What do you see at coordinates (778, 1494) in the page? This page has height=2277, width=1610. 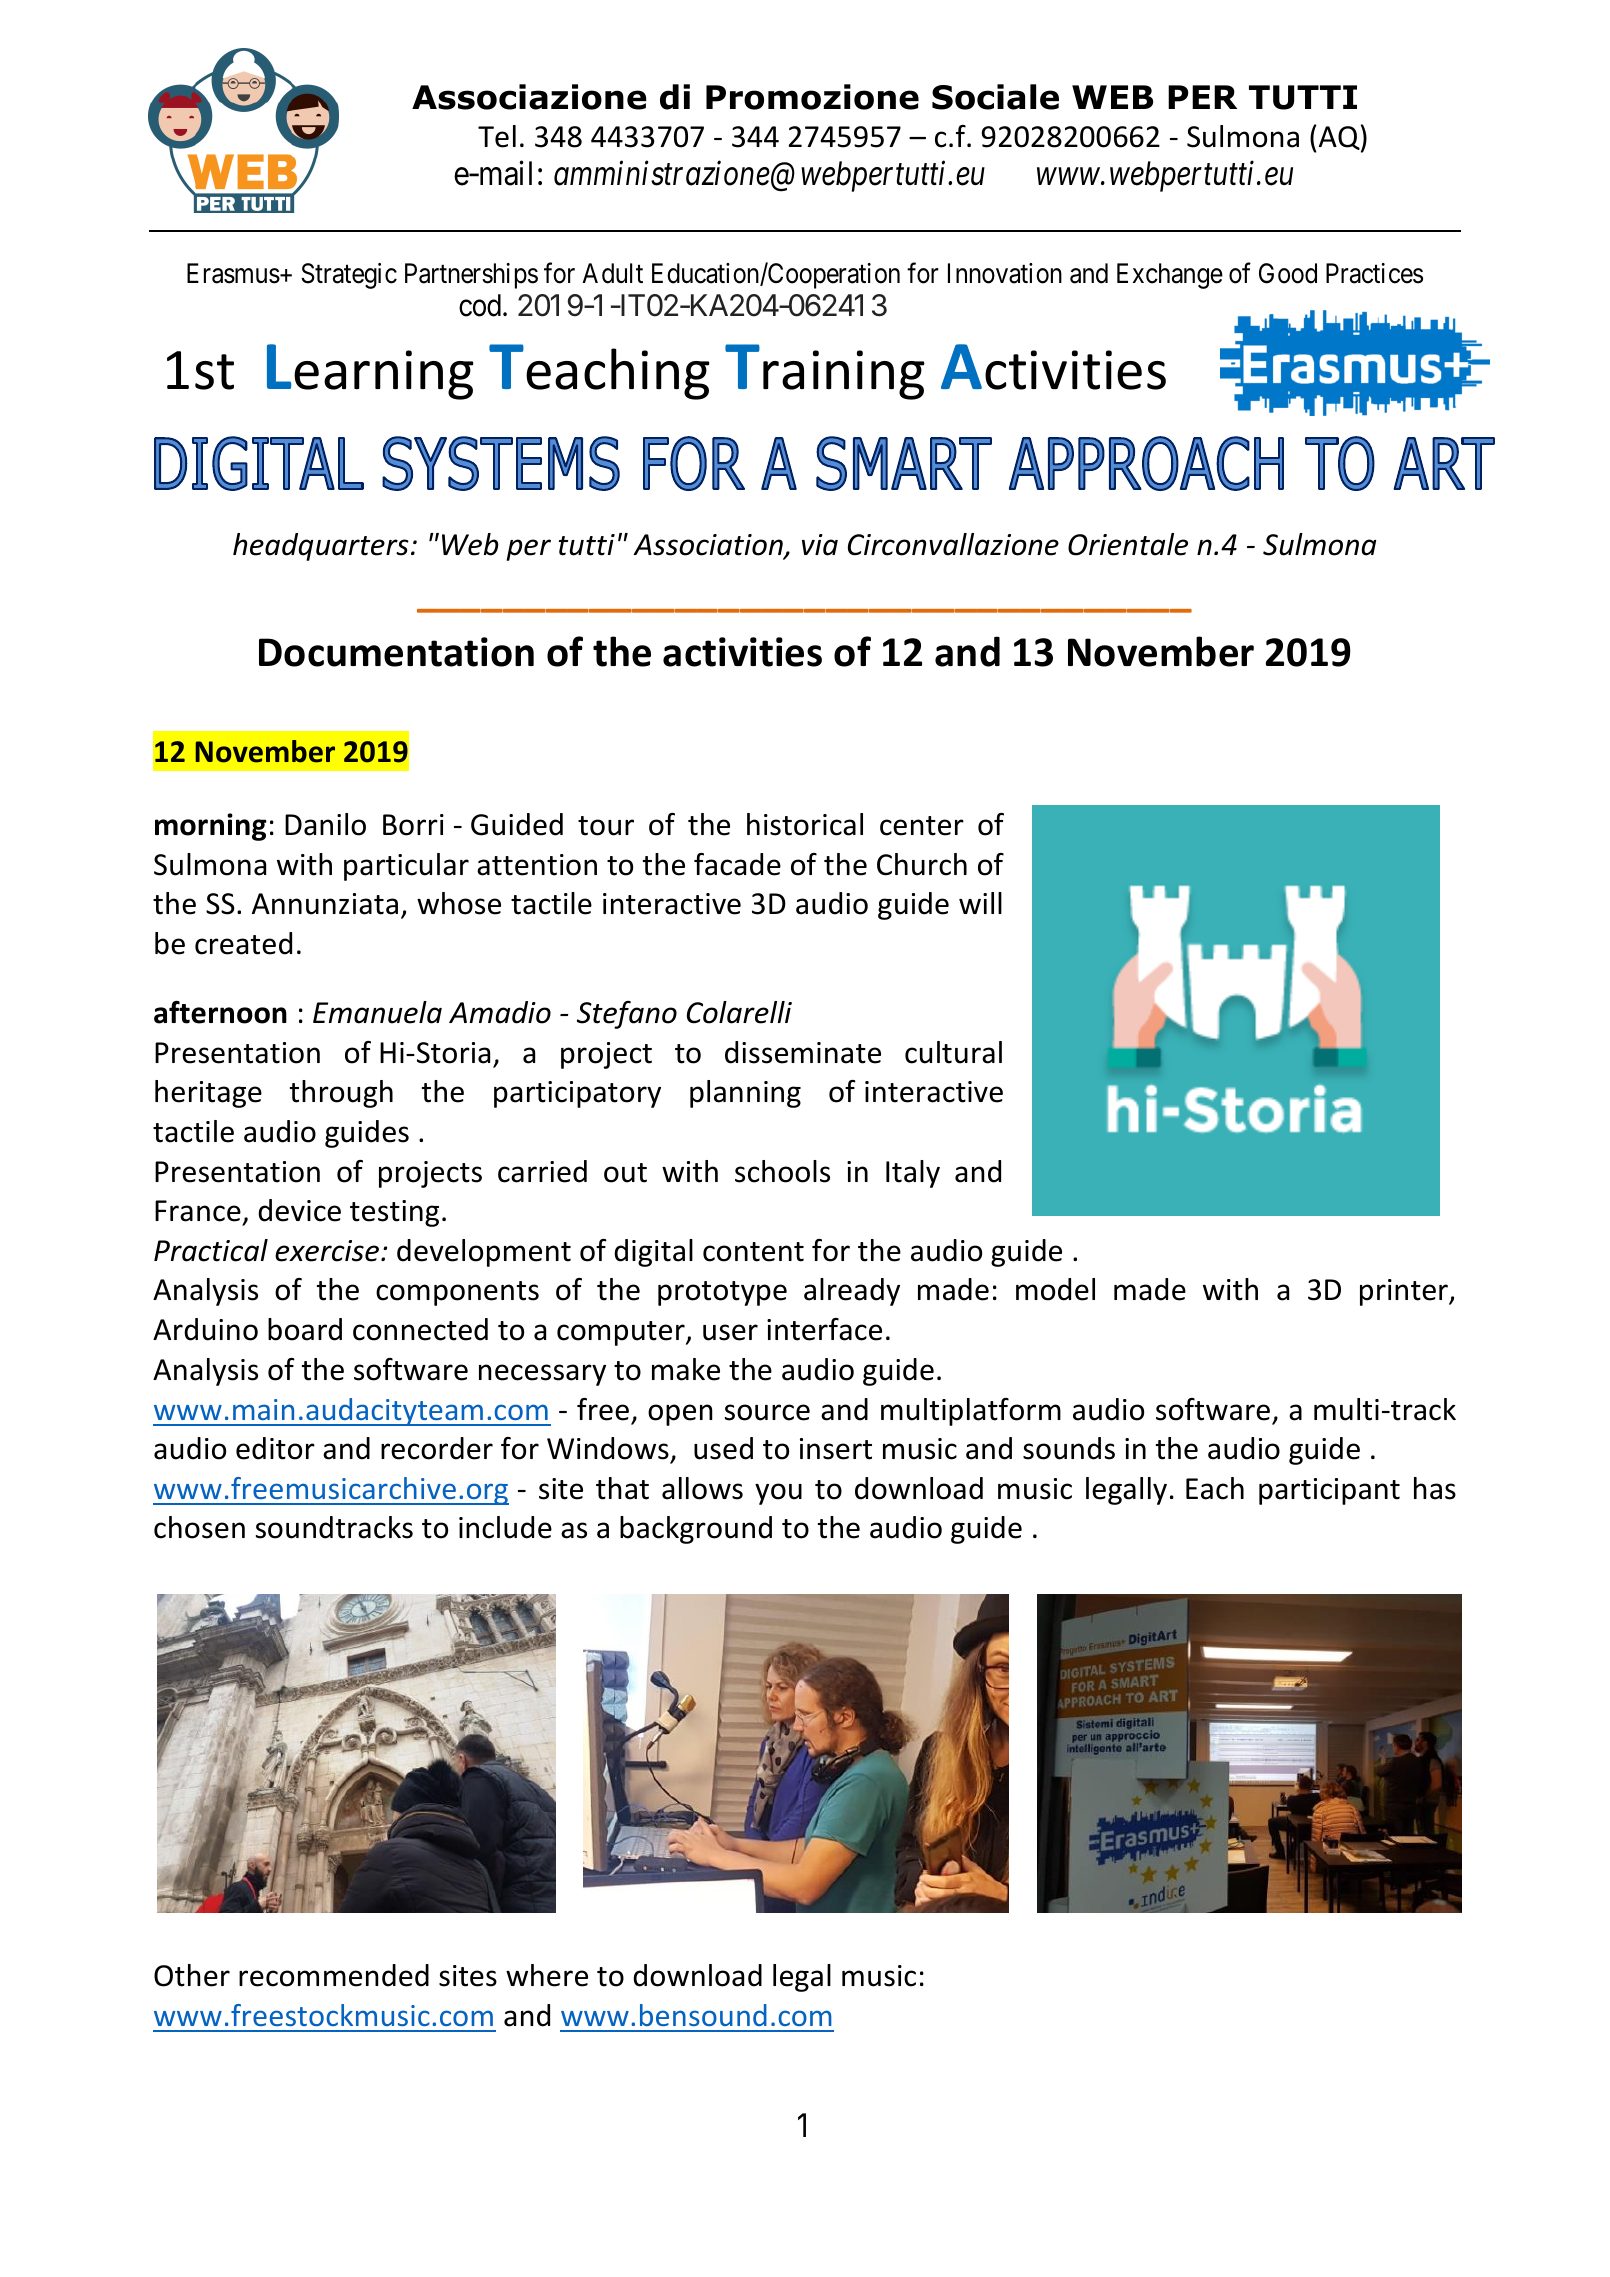 I see `you` at bounding box center [778, 1494].
